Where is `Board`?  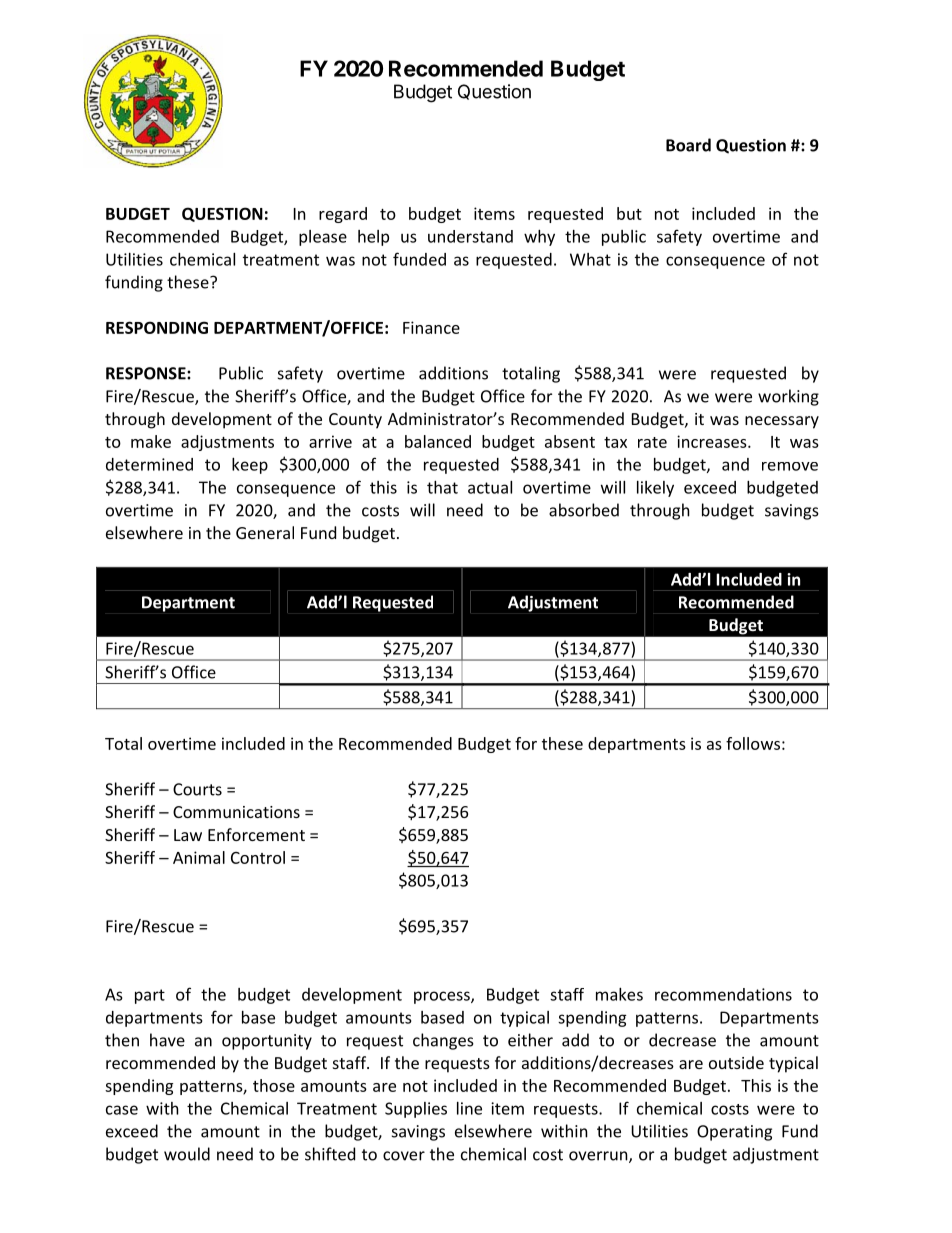
Board is located at coordinates (688, 145).
